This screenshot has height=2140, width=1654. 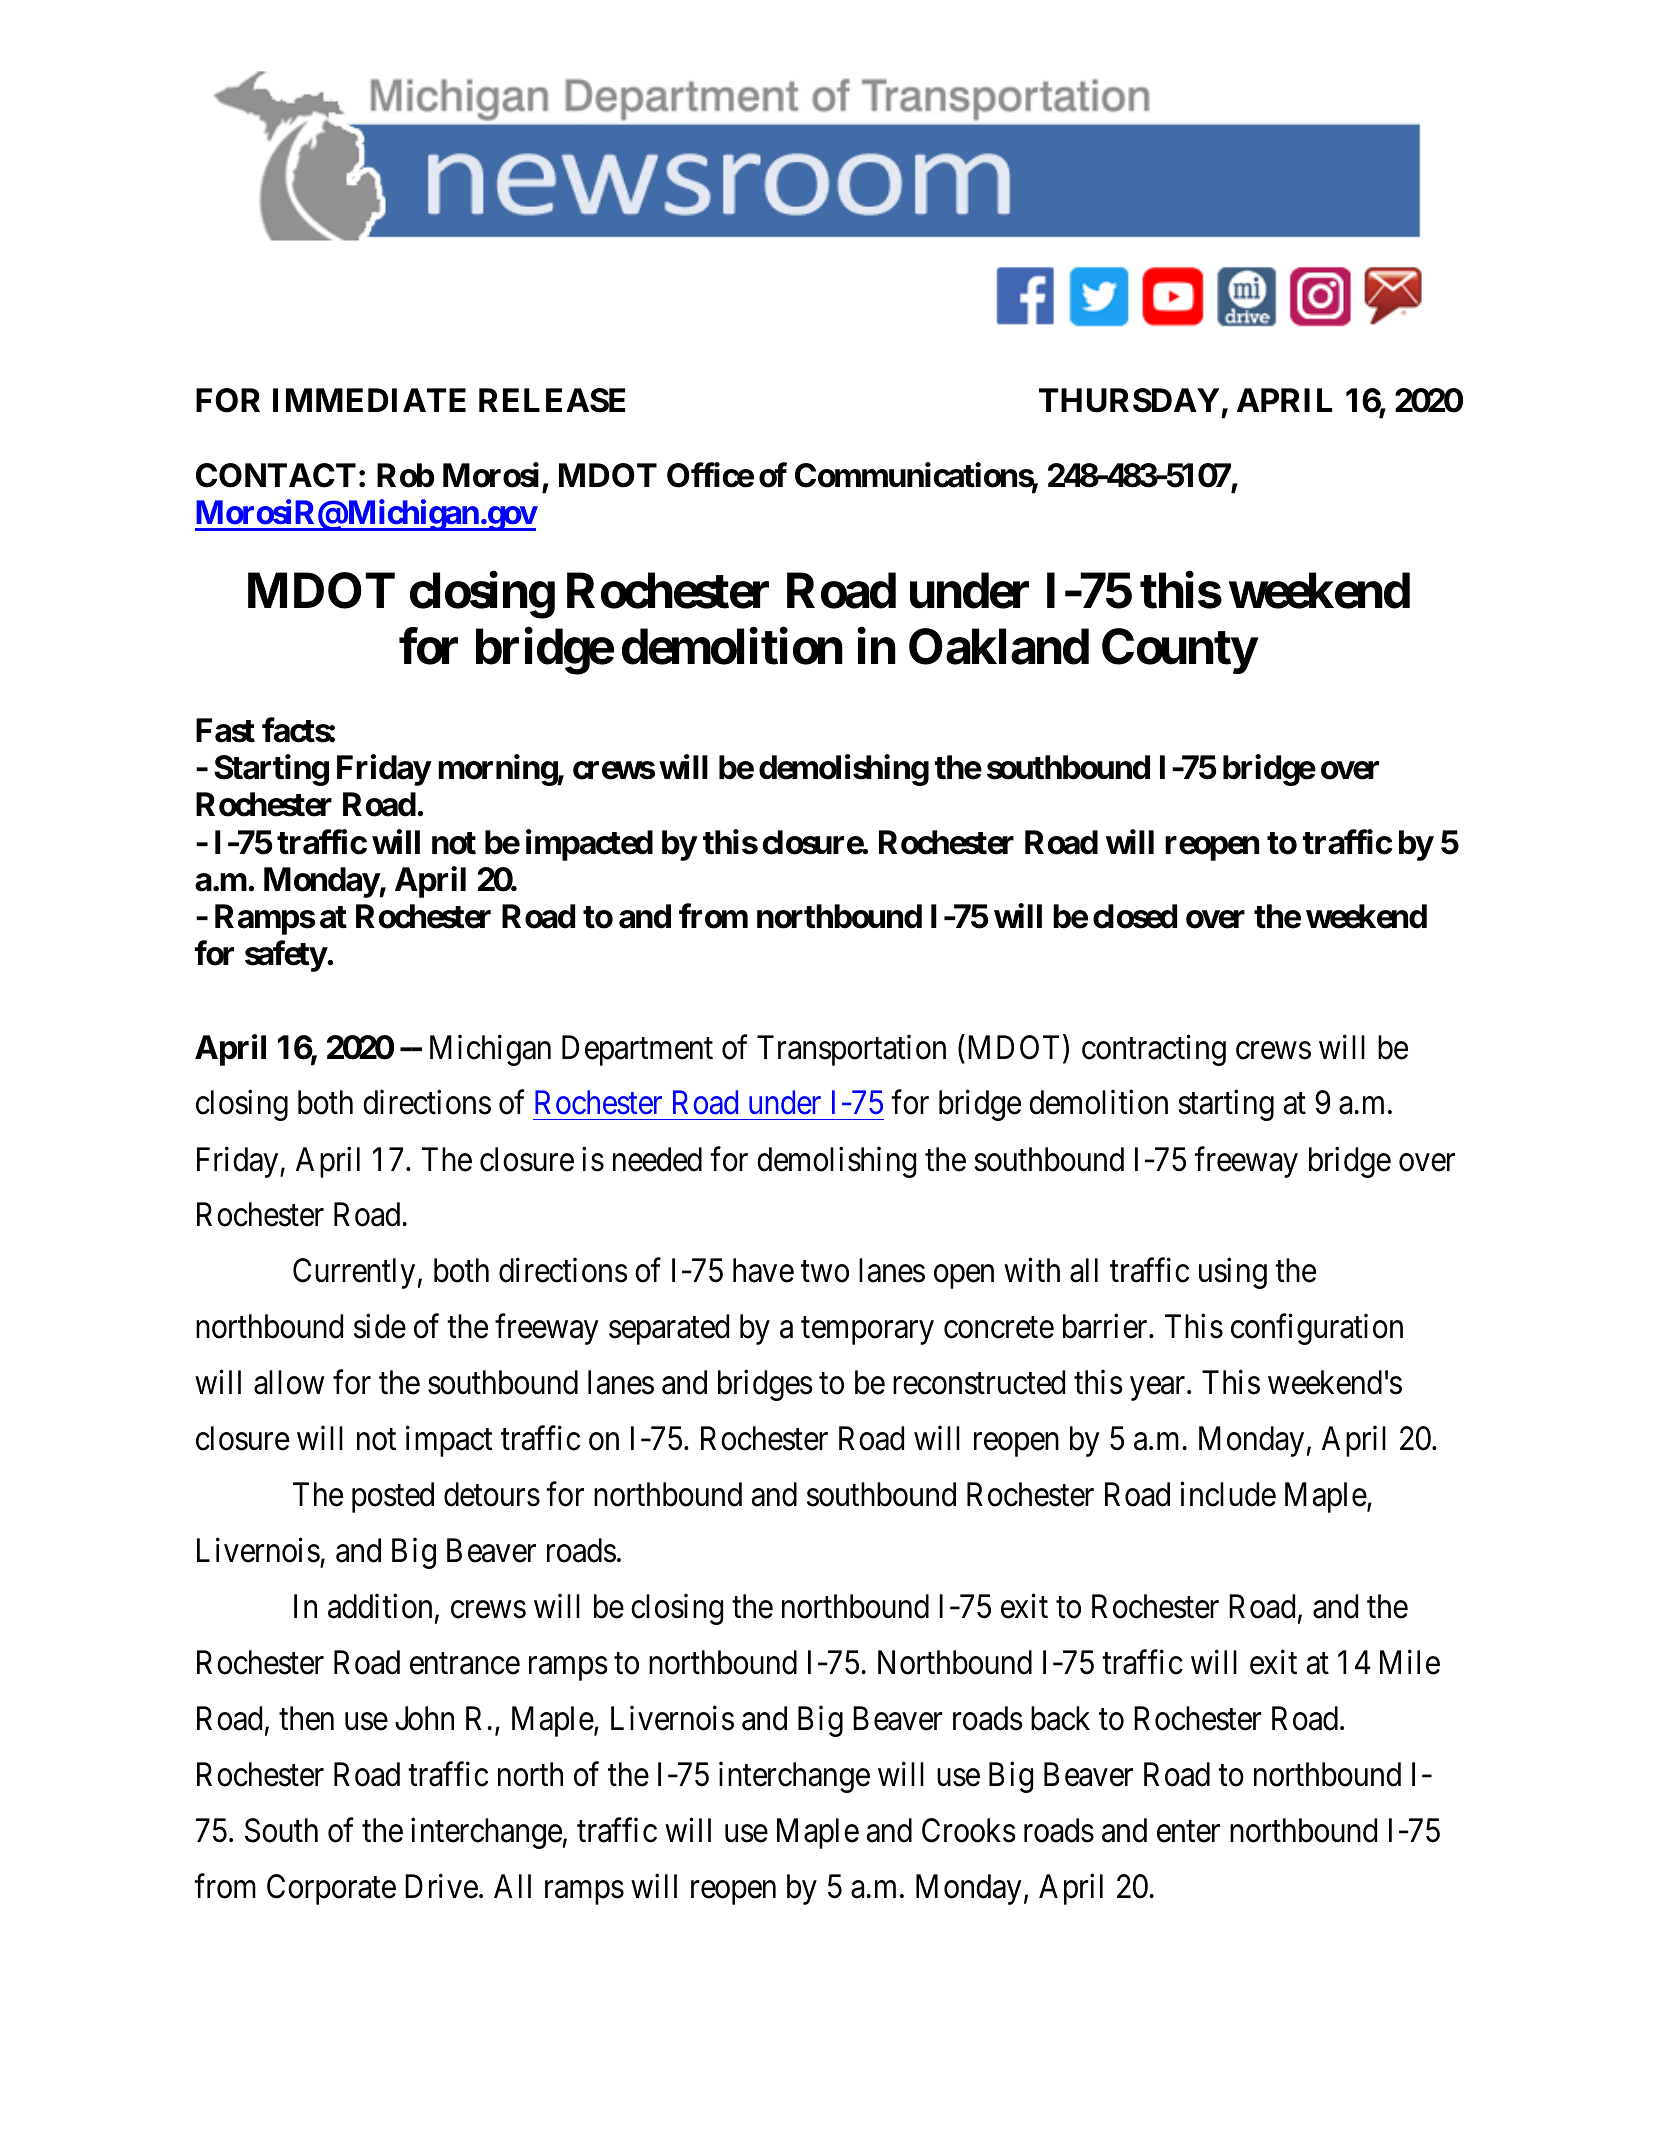 What do you see at coordinates (1060, 1718) in the screenshot?
I see `back` at bounding box center [1060, 1718].
